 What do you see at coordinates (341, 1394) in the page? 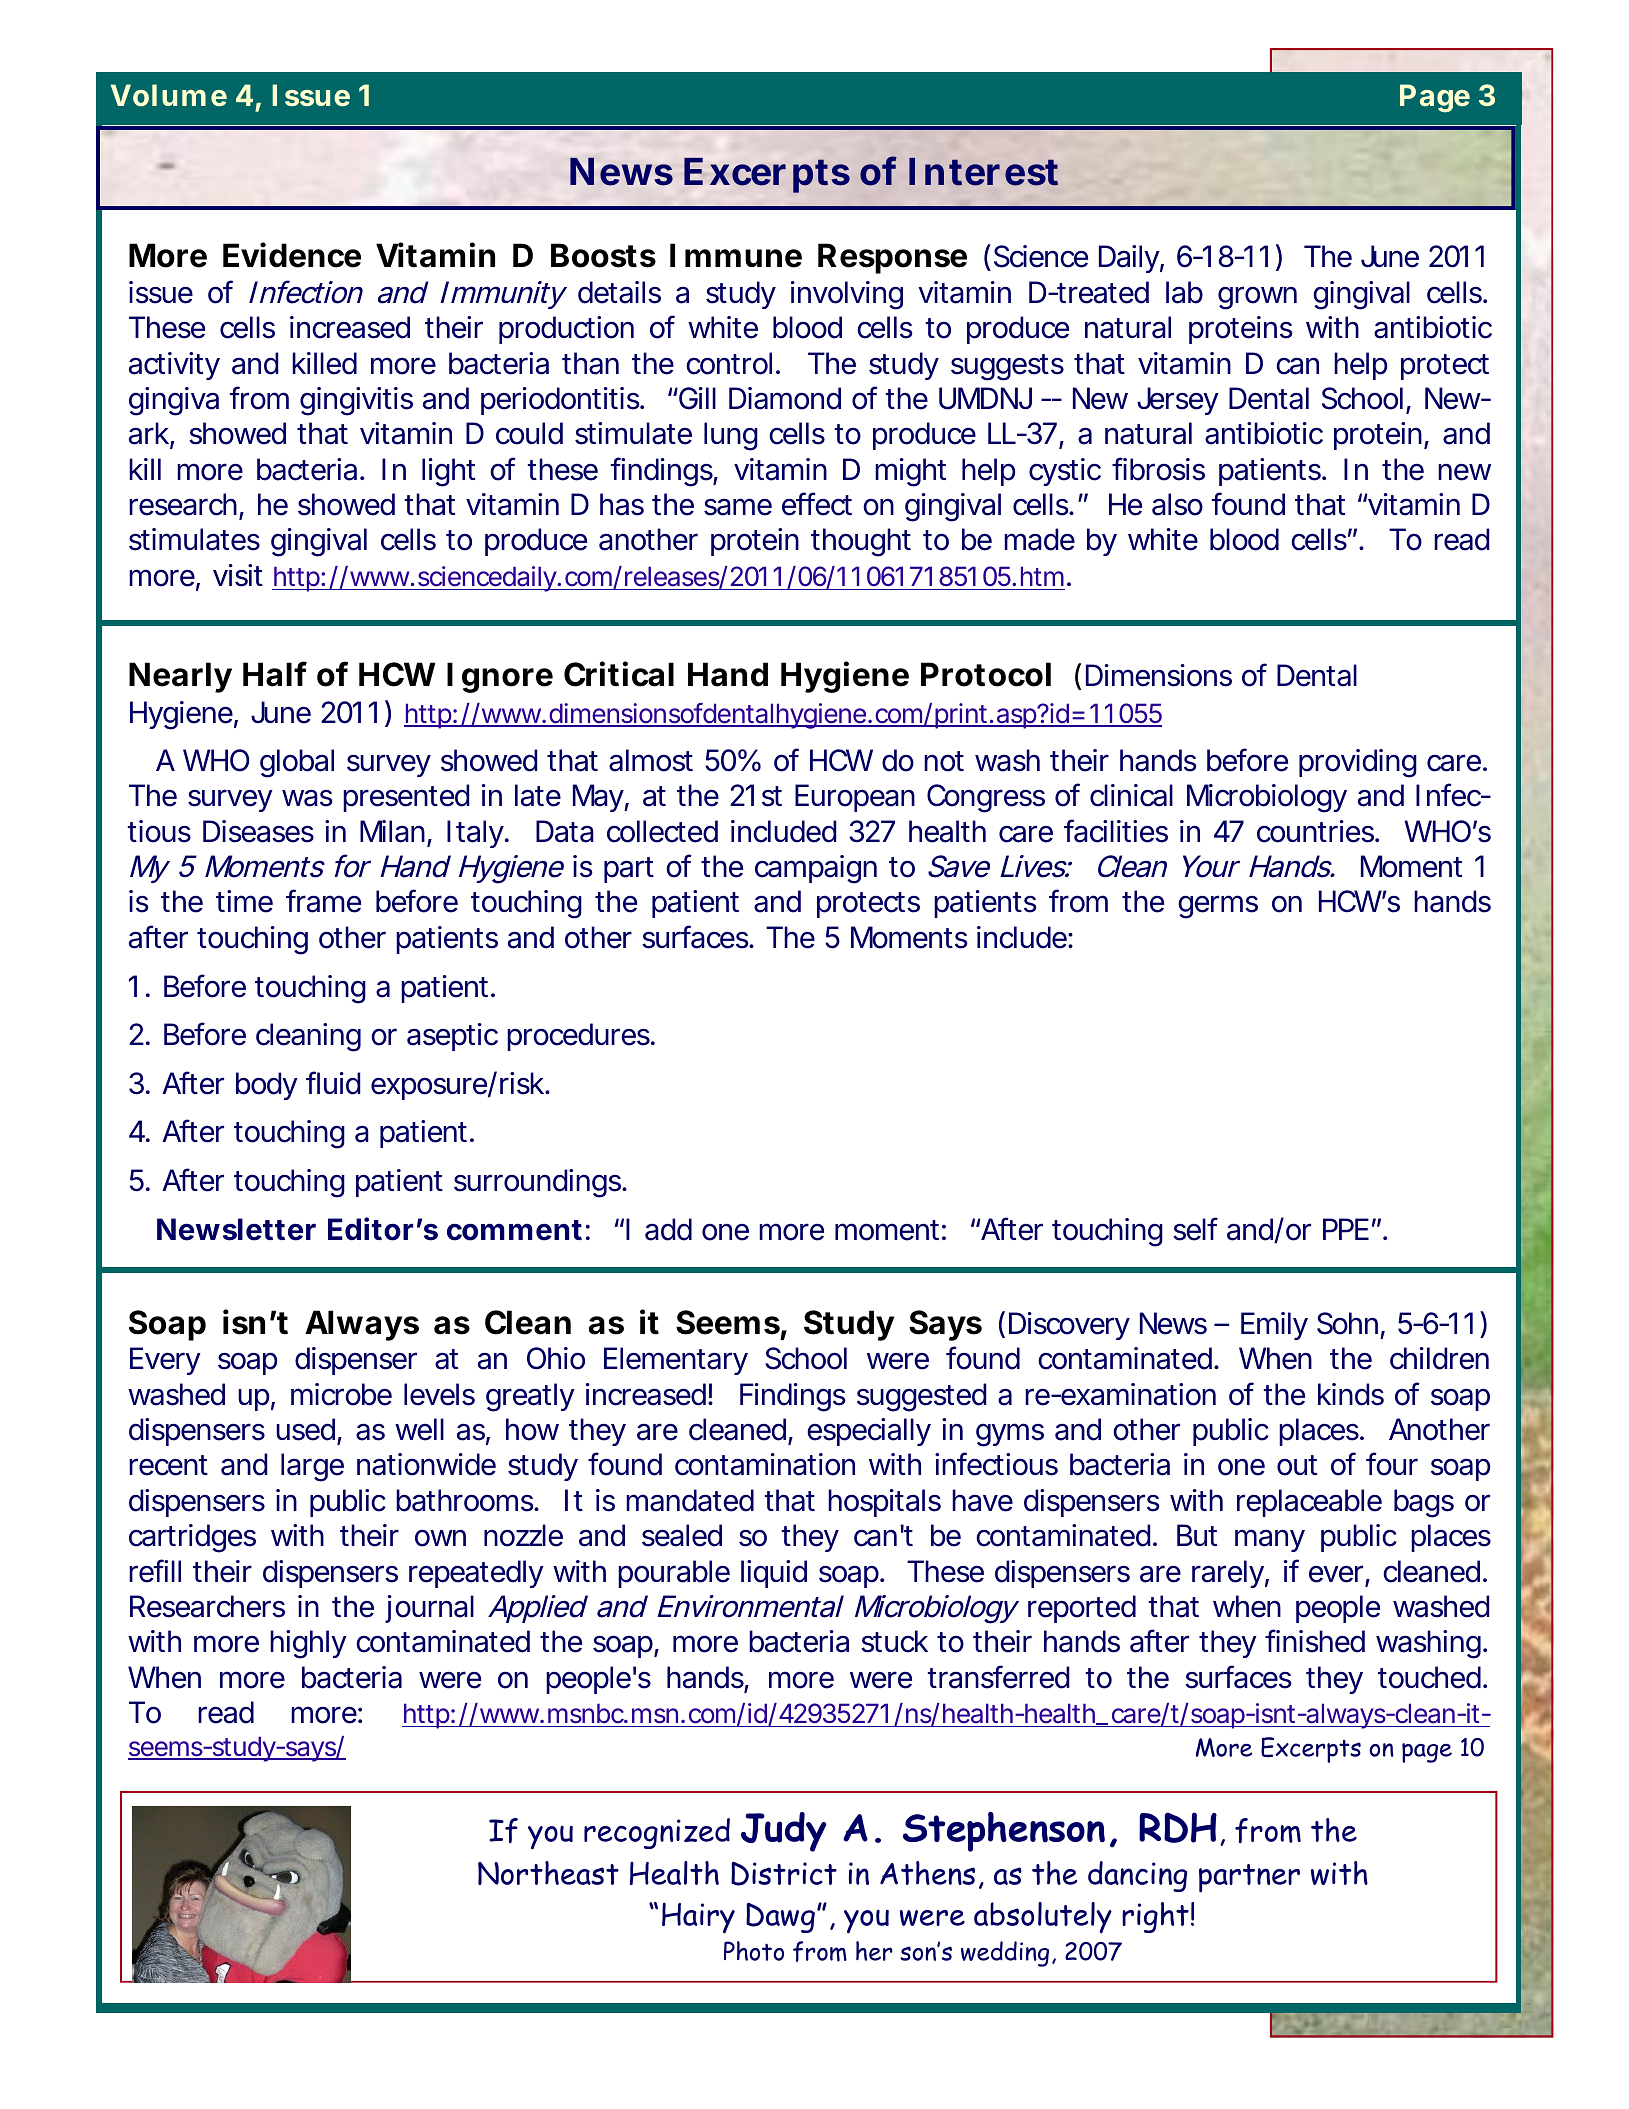
I see `microbe` at bounding box center [341, 1394].
